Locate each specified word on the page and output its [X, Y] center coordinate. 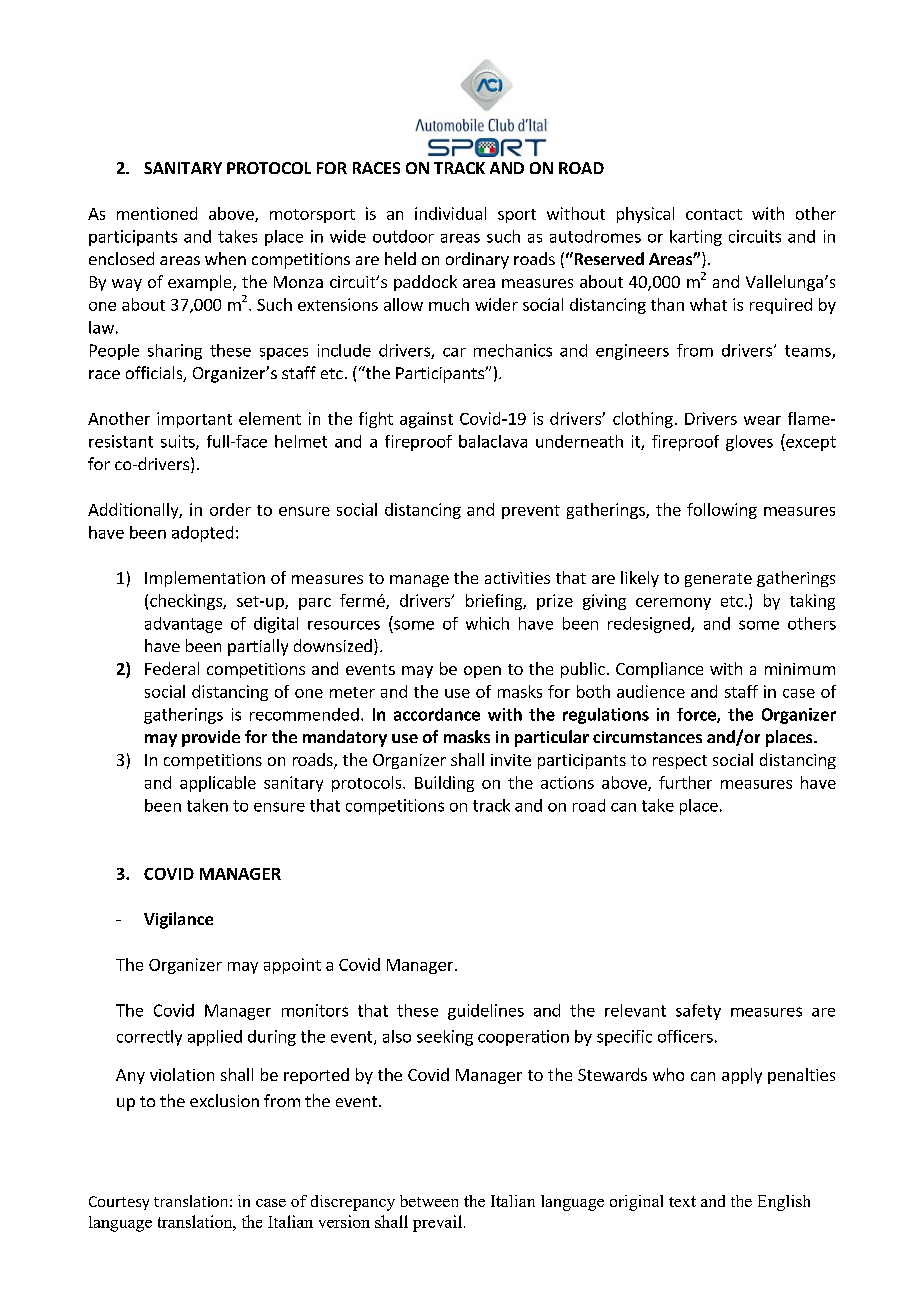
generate [718, 580]
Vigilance [178, 920]
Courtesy [119, 1203]
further [685, 782]
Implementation [205, 579]
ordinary [477, 260]
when [225, 258]
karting [696, 238]
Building [444, 784]
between [429, 1201]
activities [517, 578]
